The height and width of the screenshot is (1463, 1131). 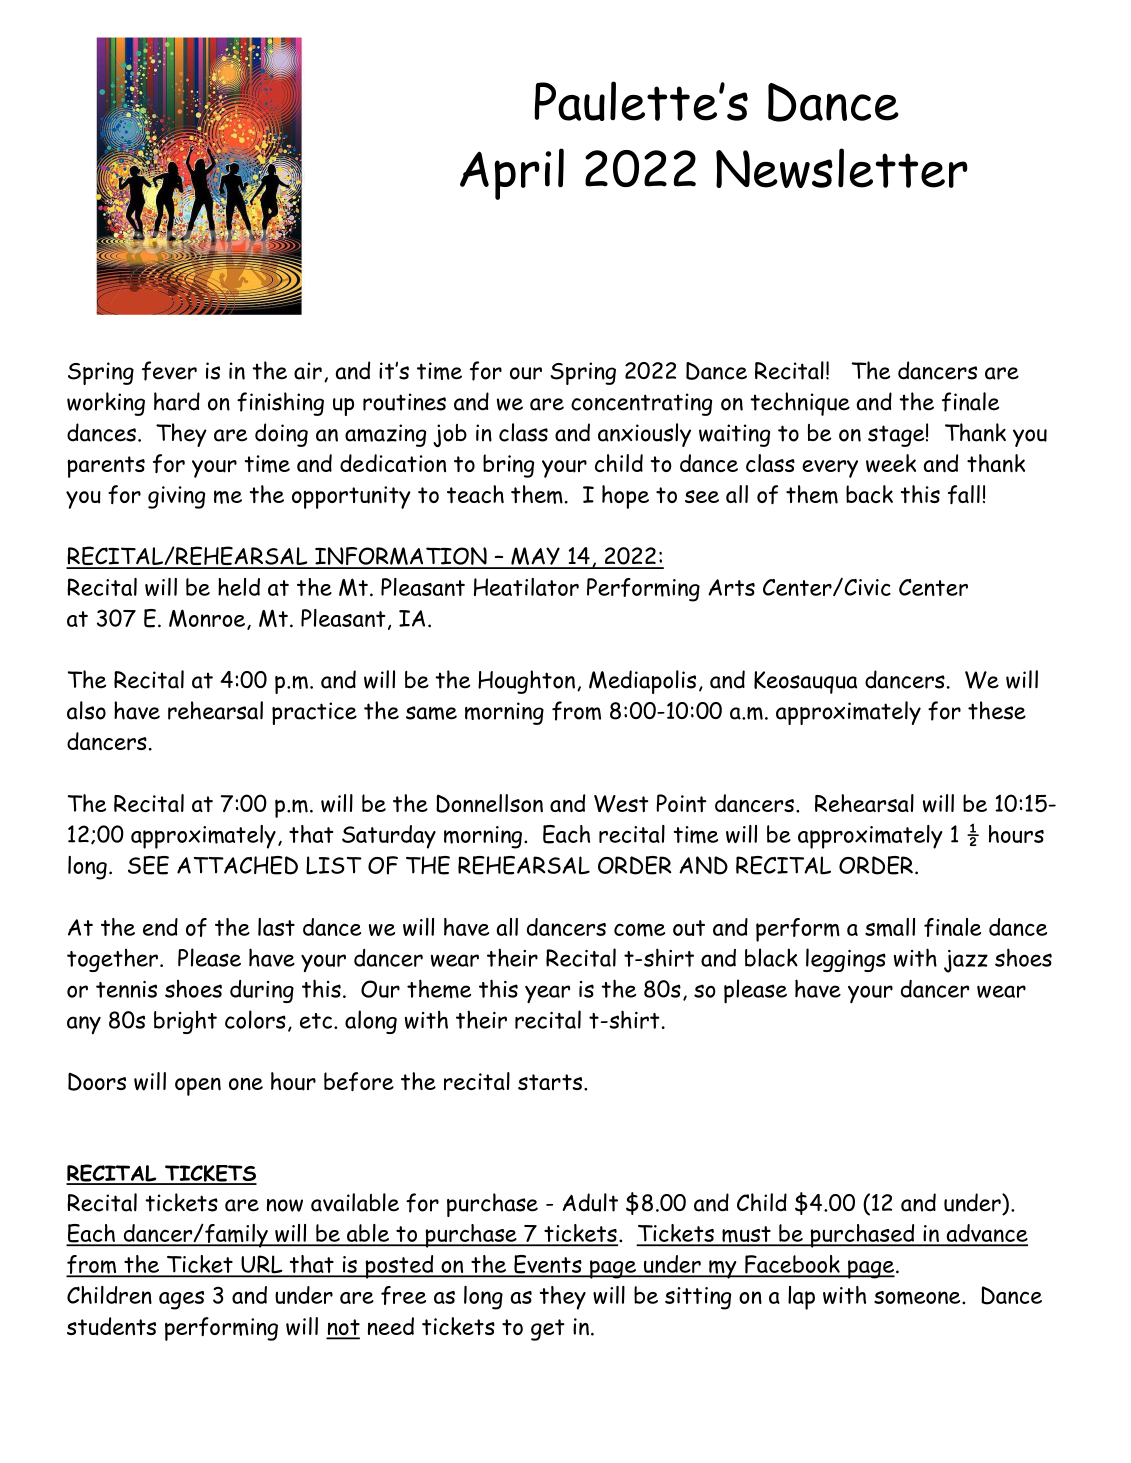 What do you see at coordinates (181, 1300) in the screenshot?
I see `ages` at bounding box center [181, 1300].
